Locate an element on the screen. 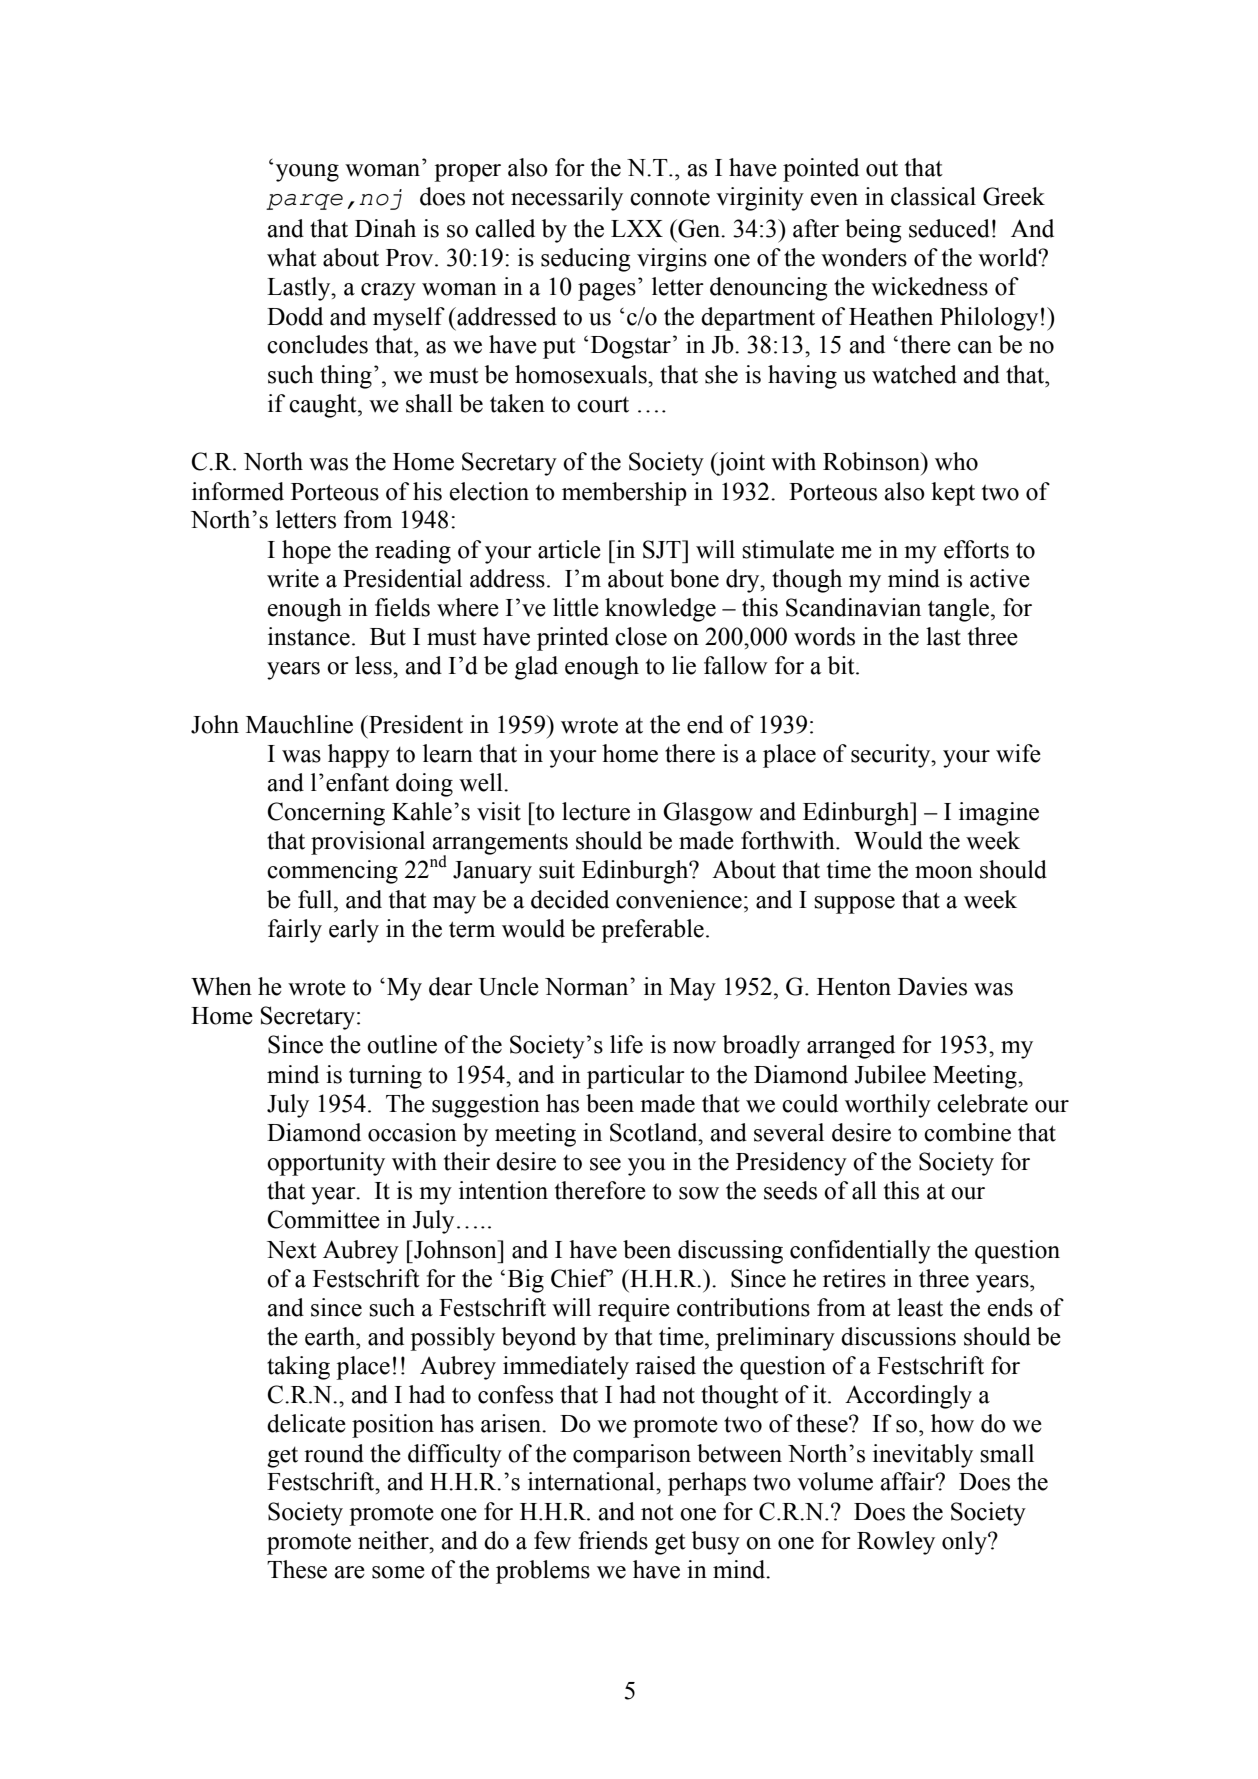  international is located at coordinates (592, 1481).
